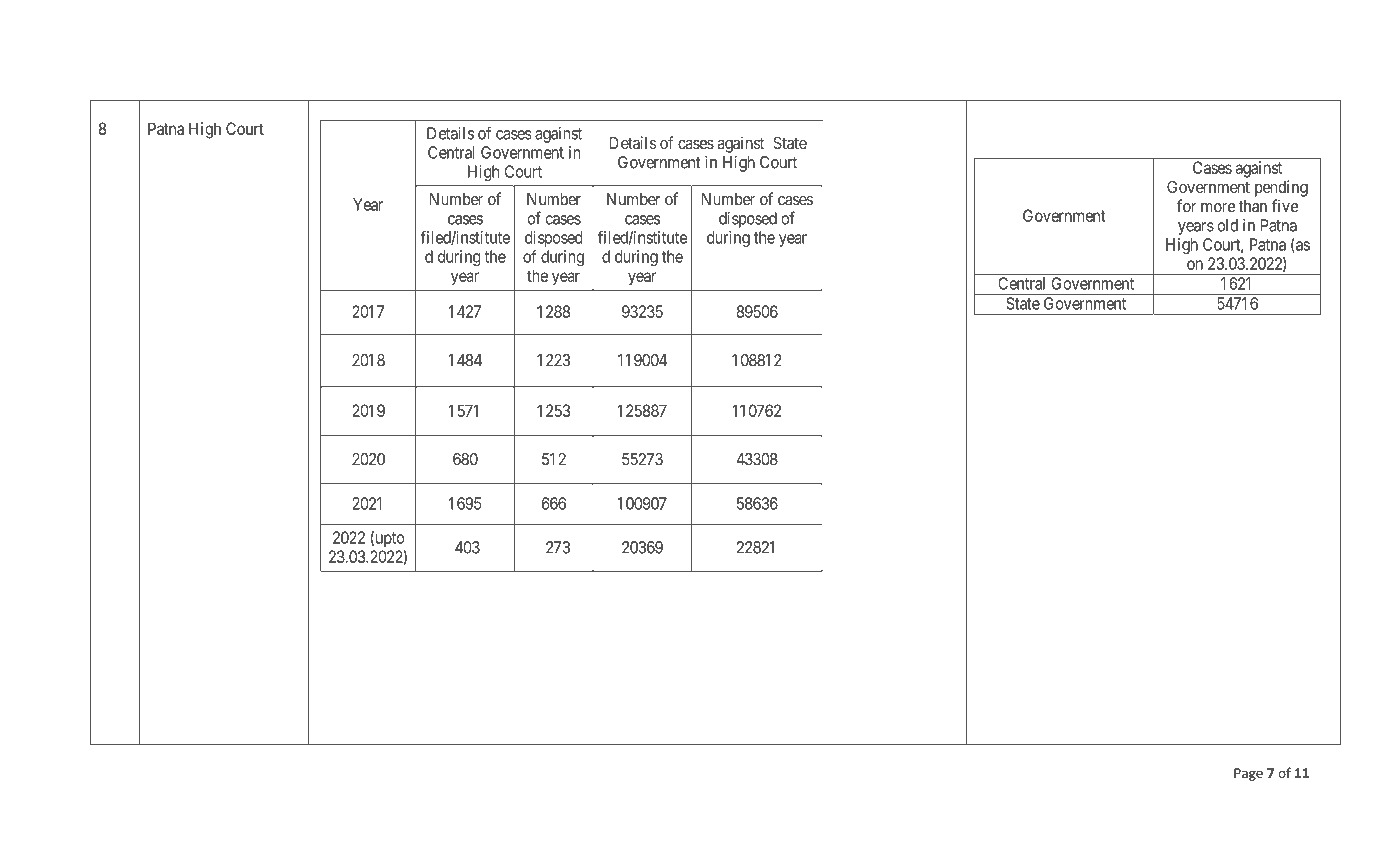  Describe the element at coordinates (1284, 206) in the image. I see `five` at that location.
